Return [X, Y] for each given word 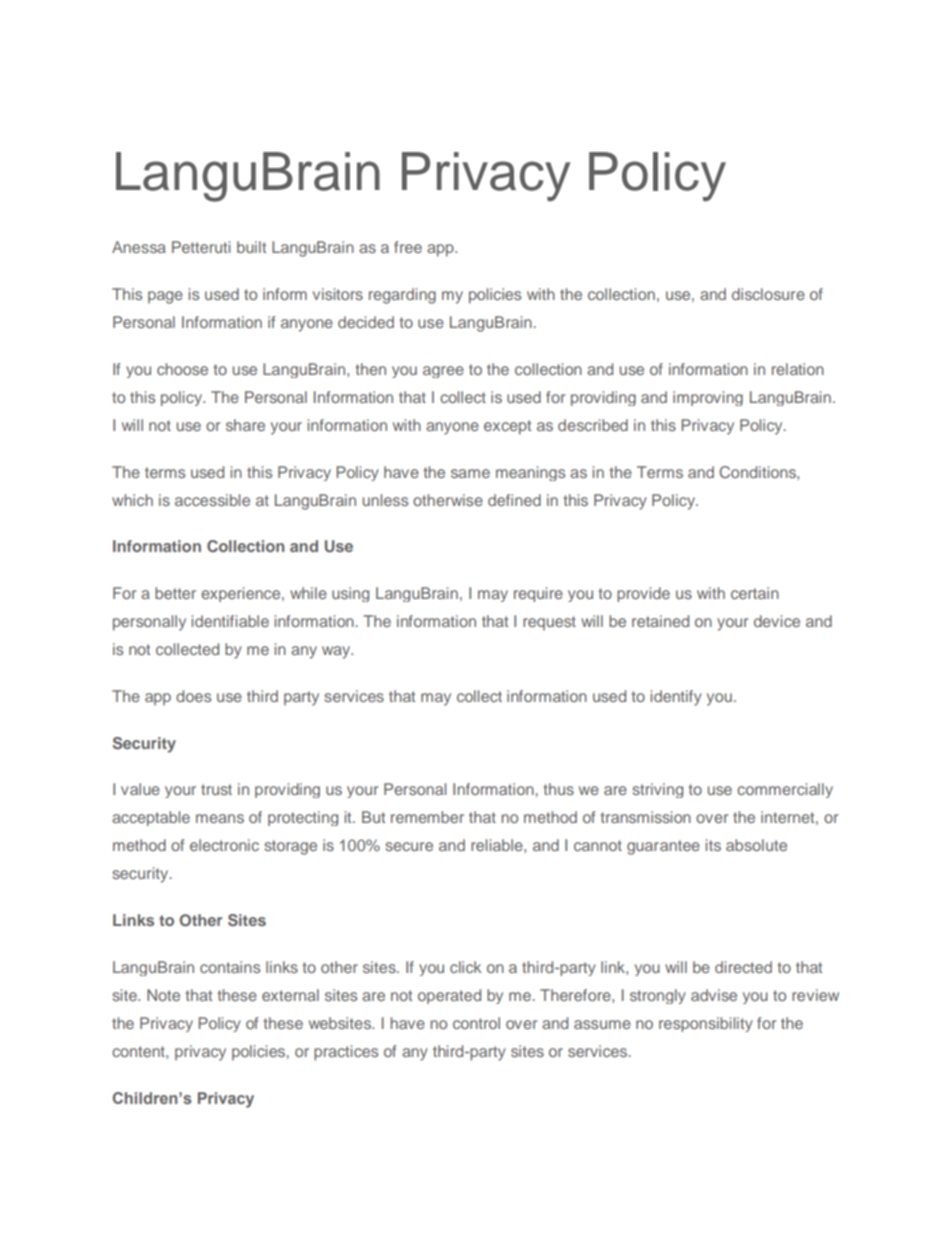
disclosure [768, 294]
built [251, 247]
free [408, 247]
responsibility [706, 1024]
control [476, 1023]
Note [163, 995]
